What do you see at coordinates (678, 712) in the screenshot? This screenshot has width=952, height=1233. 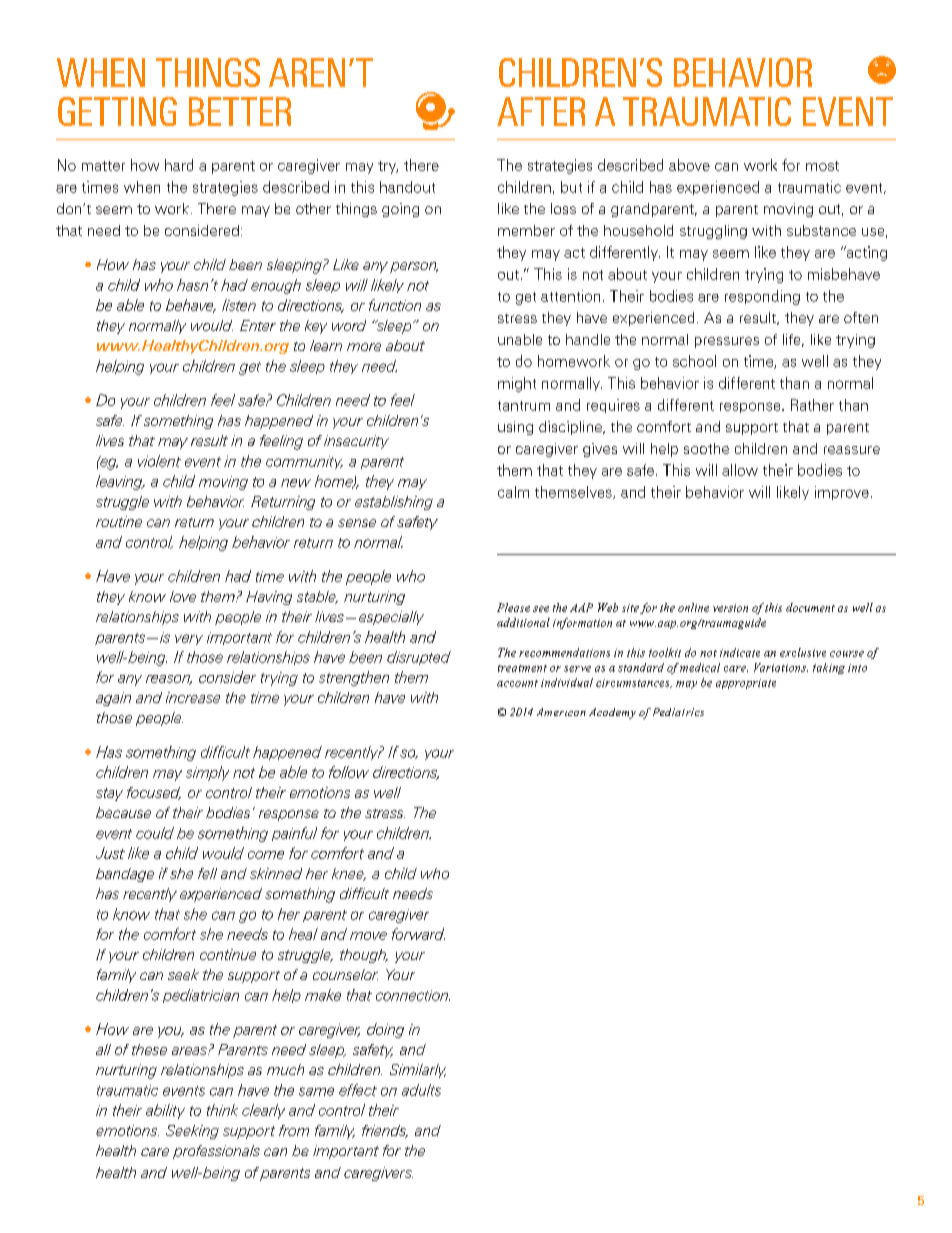 I see `Pediatrics` at bounding box center [678, 712].
